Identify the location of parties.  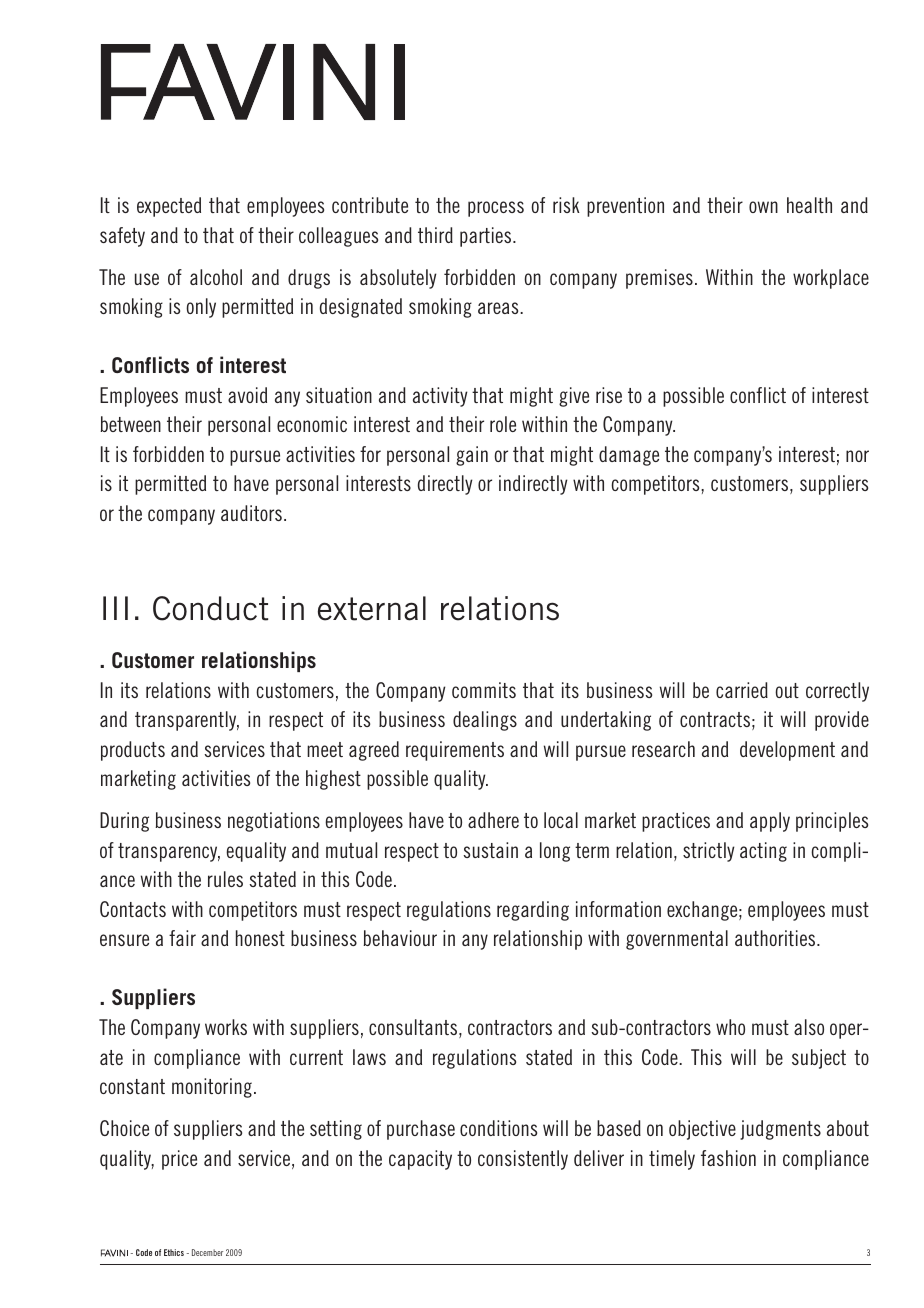
(487, 237).
